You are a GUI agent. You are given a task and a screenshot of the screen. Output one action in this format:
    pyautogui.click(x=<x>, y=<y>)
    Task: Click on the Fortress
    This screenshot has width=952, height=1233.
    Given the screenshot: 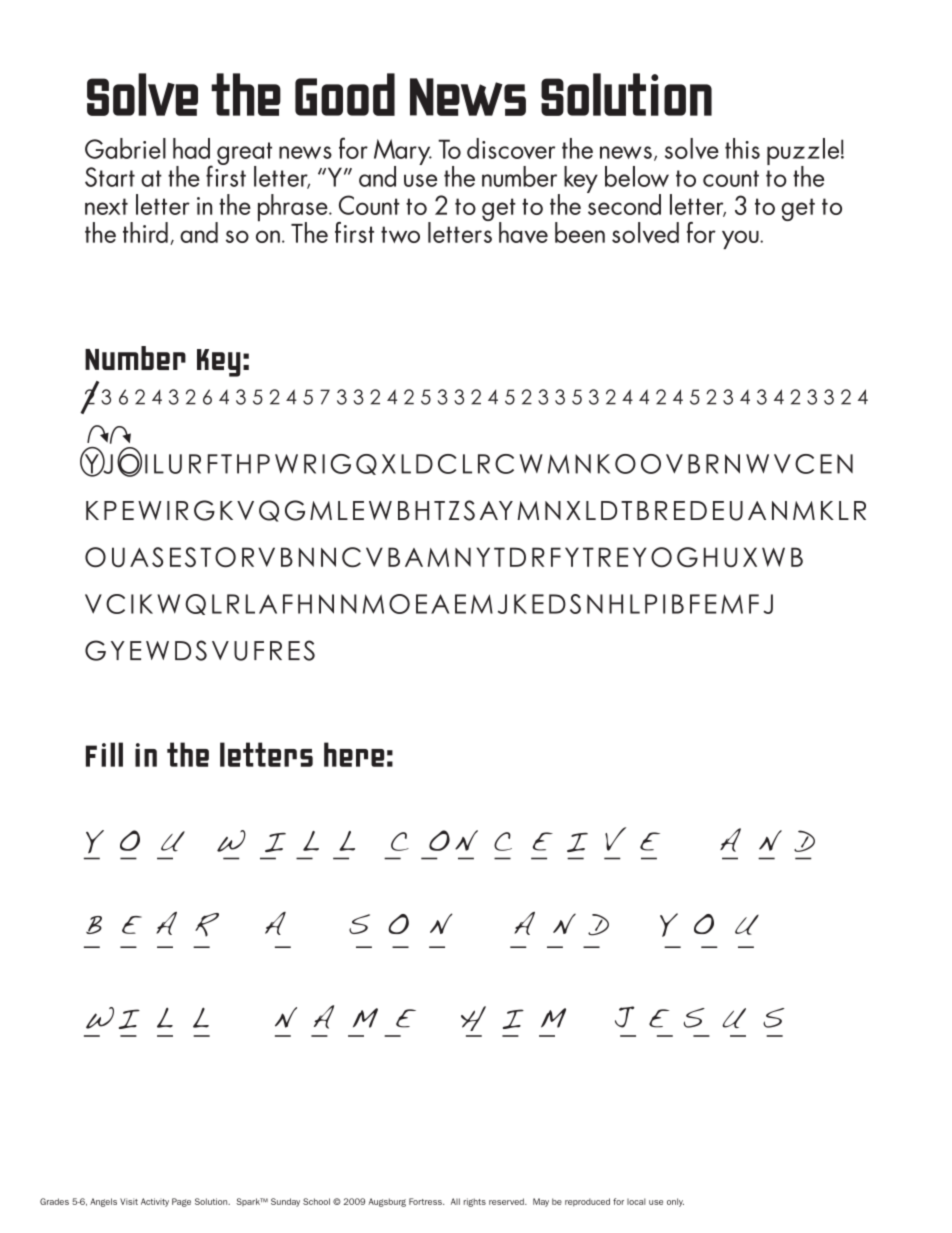 What is the action you would take?
    pyautogui.click(x=426, y=1201)
